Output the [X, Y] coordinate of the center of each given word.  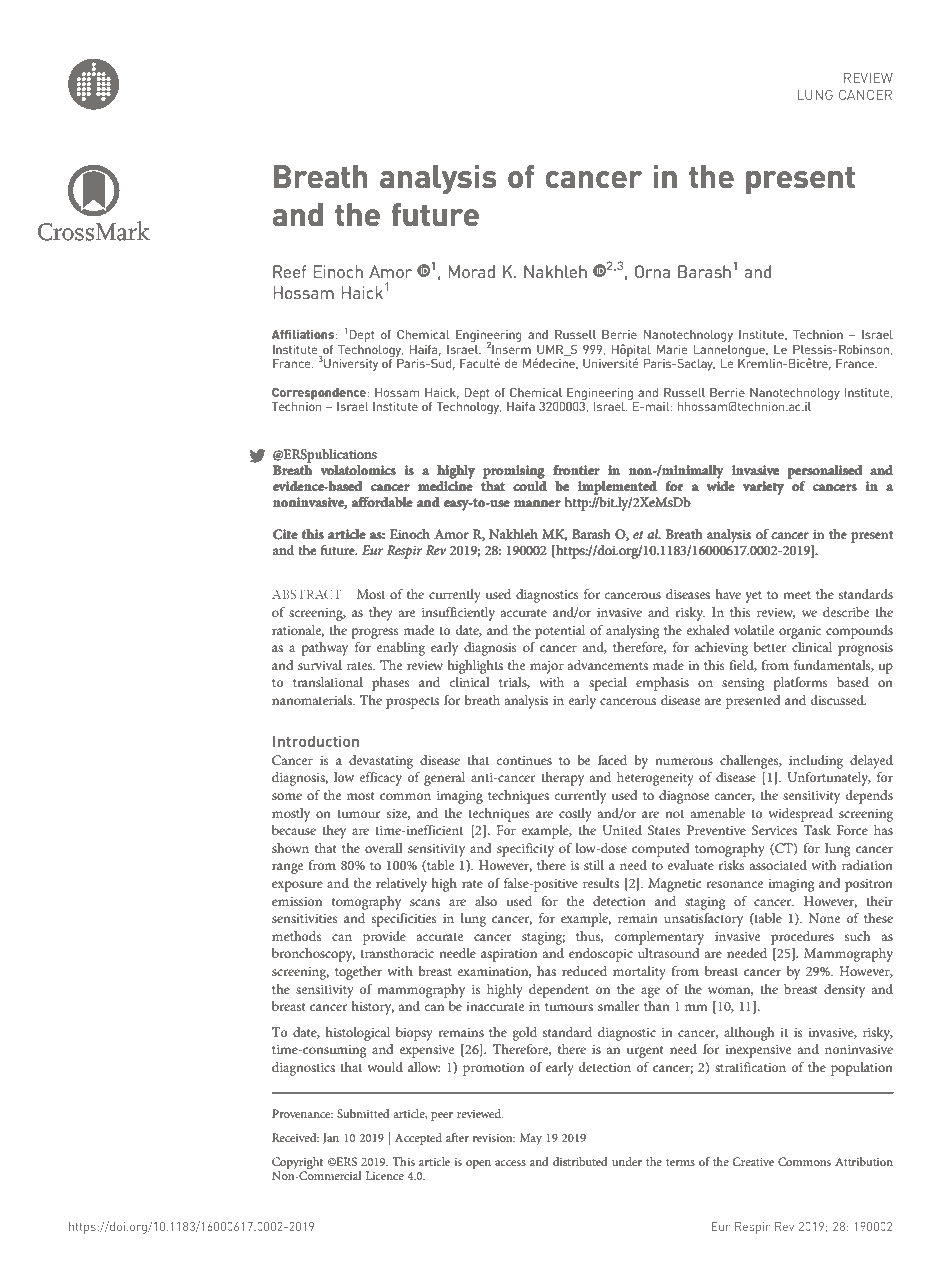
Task [817, 830]
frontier [576, 470]
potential [560, 632]
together [358, 973]
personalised [825, 472]
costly [575, 815]
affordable [382, 502]
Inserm [511, 349]
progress [375, 633]
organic [800, 632]
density [844, 991]
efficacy [380, 779]
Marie [672, 349]
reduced [584, 971]
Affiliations [304, 334]
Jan [331, 1138]
